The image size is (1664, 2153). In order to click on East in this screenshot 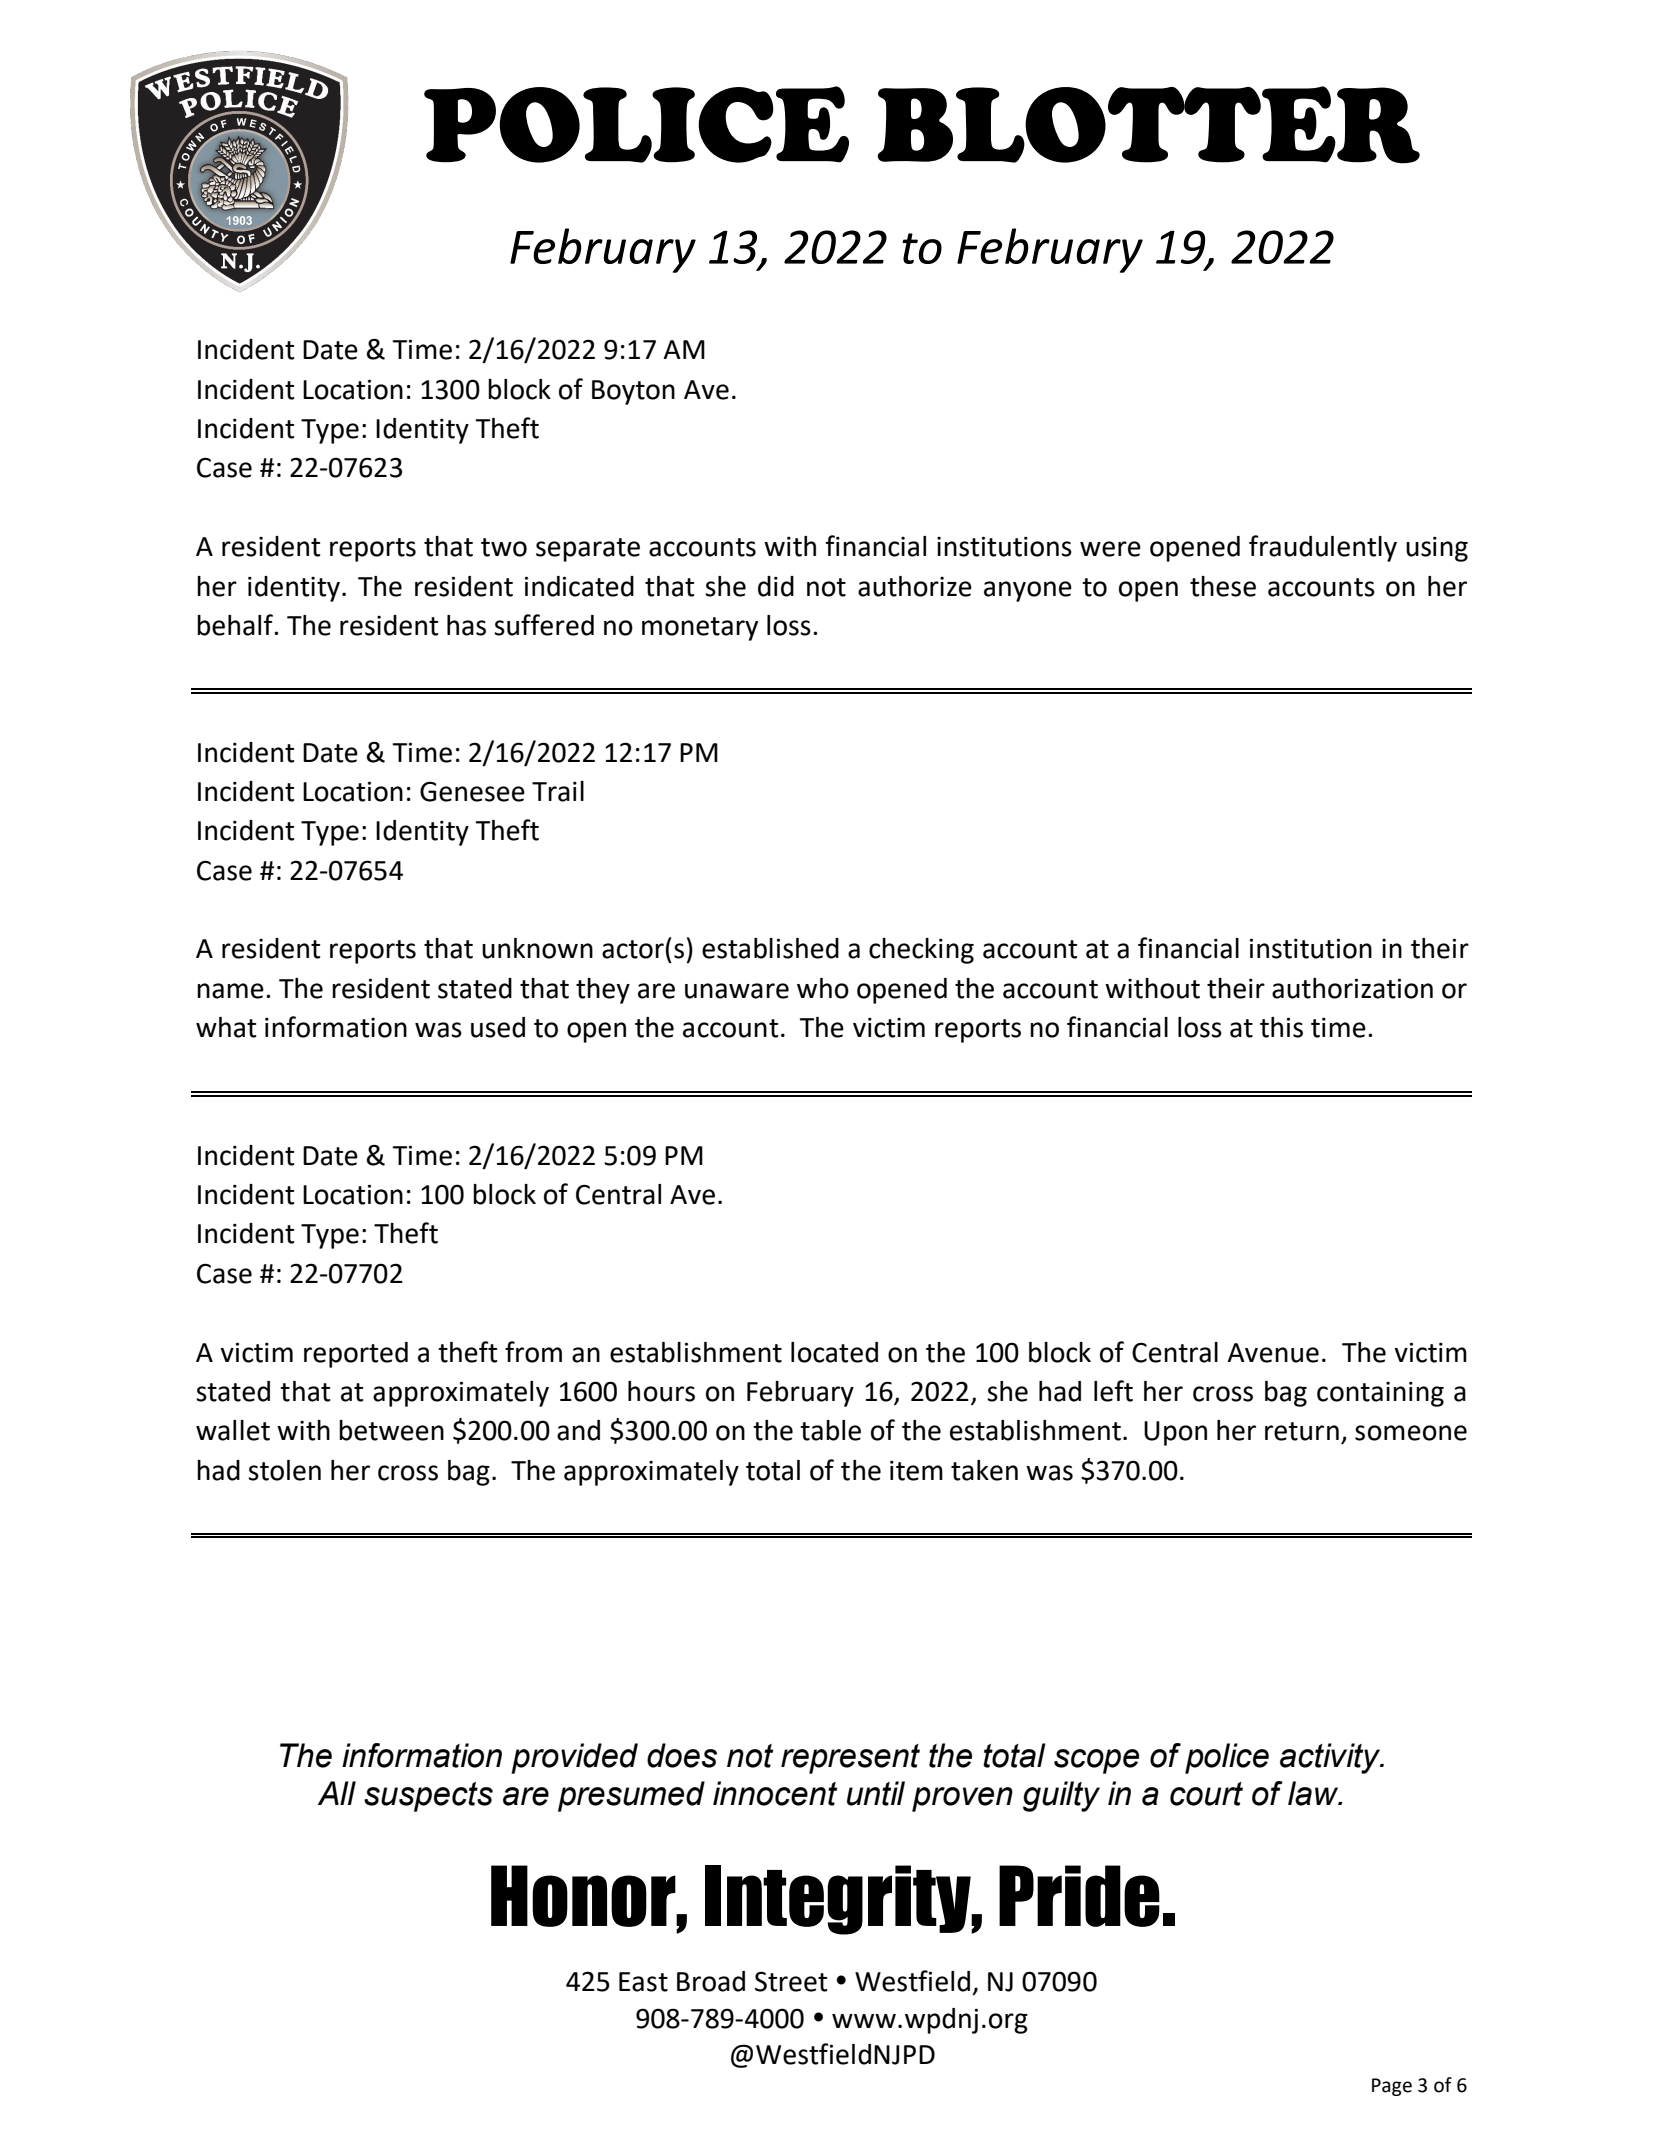, I will do `click(643, 1982)`.
